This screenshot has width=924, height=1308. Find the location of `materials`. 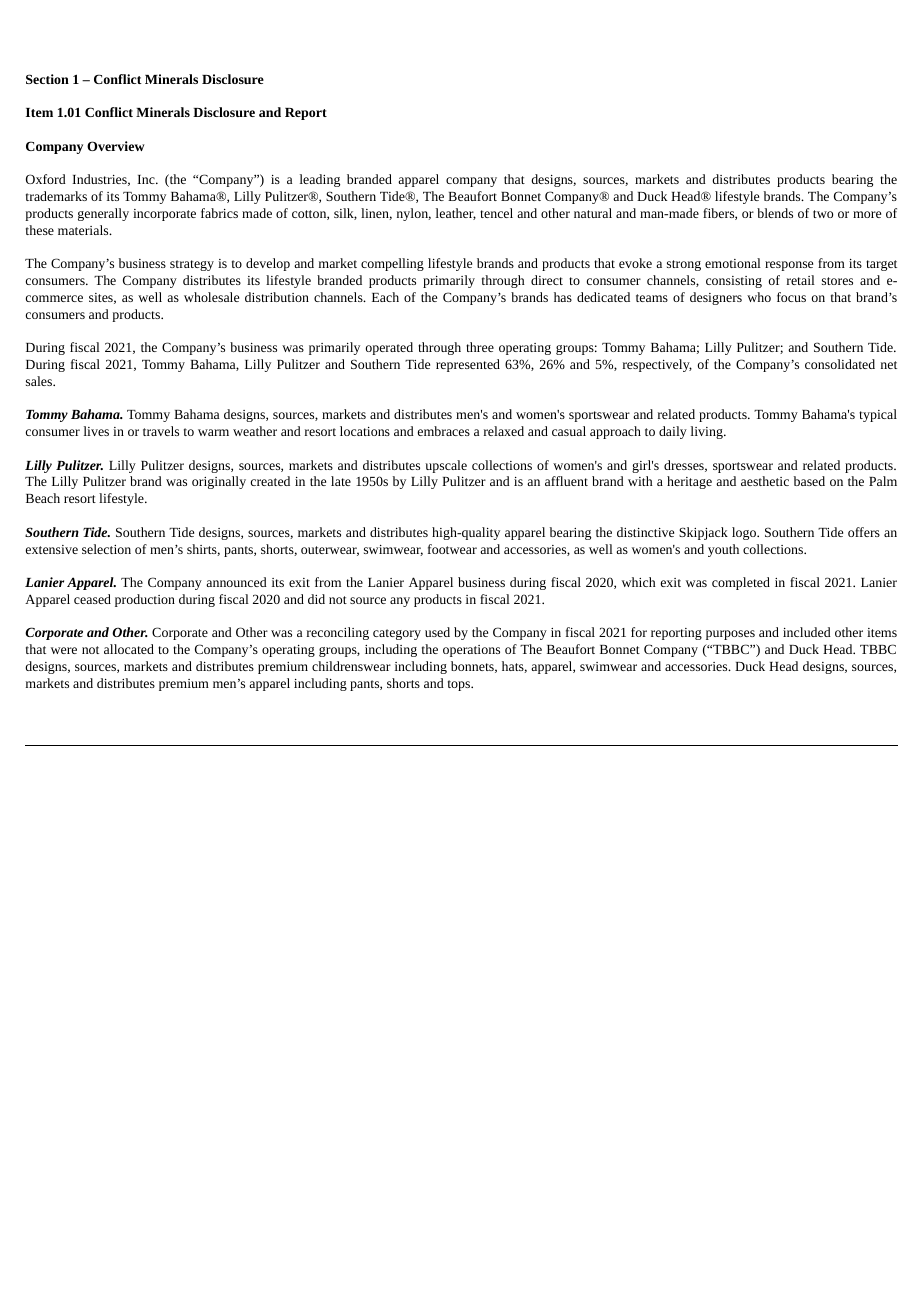

materials is located at coordinates (84, 230).
